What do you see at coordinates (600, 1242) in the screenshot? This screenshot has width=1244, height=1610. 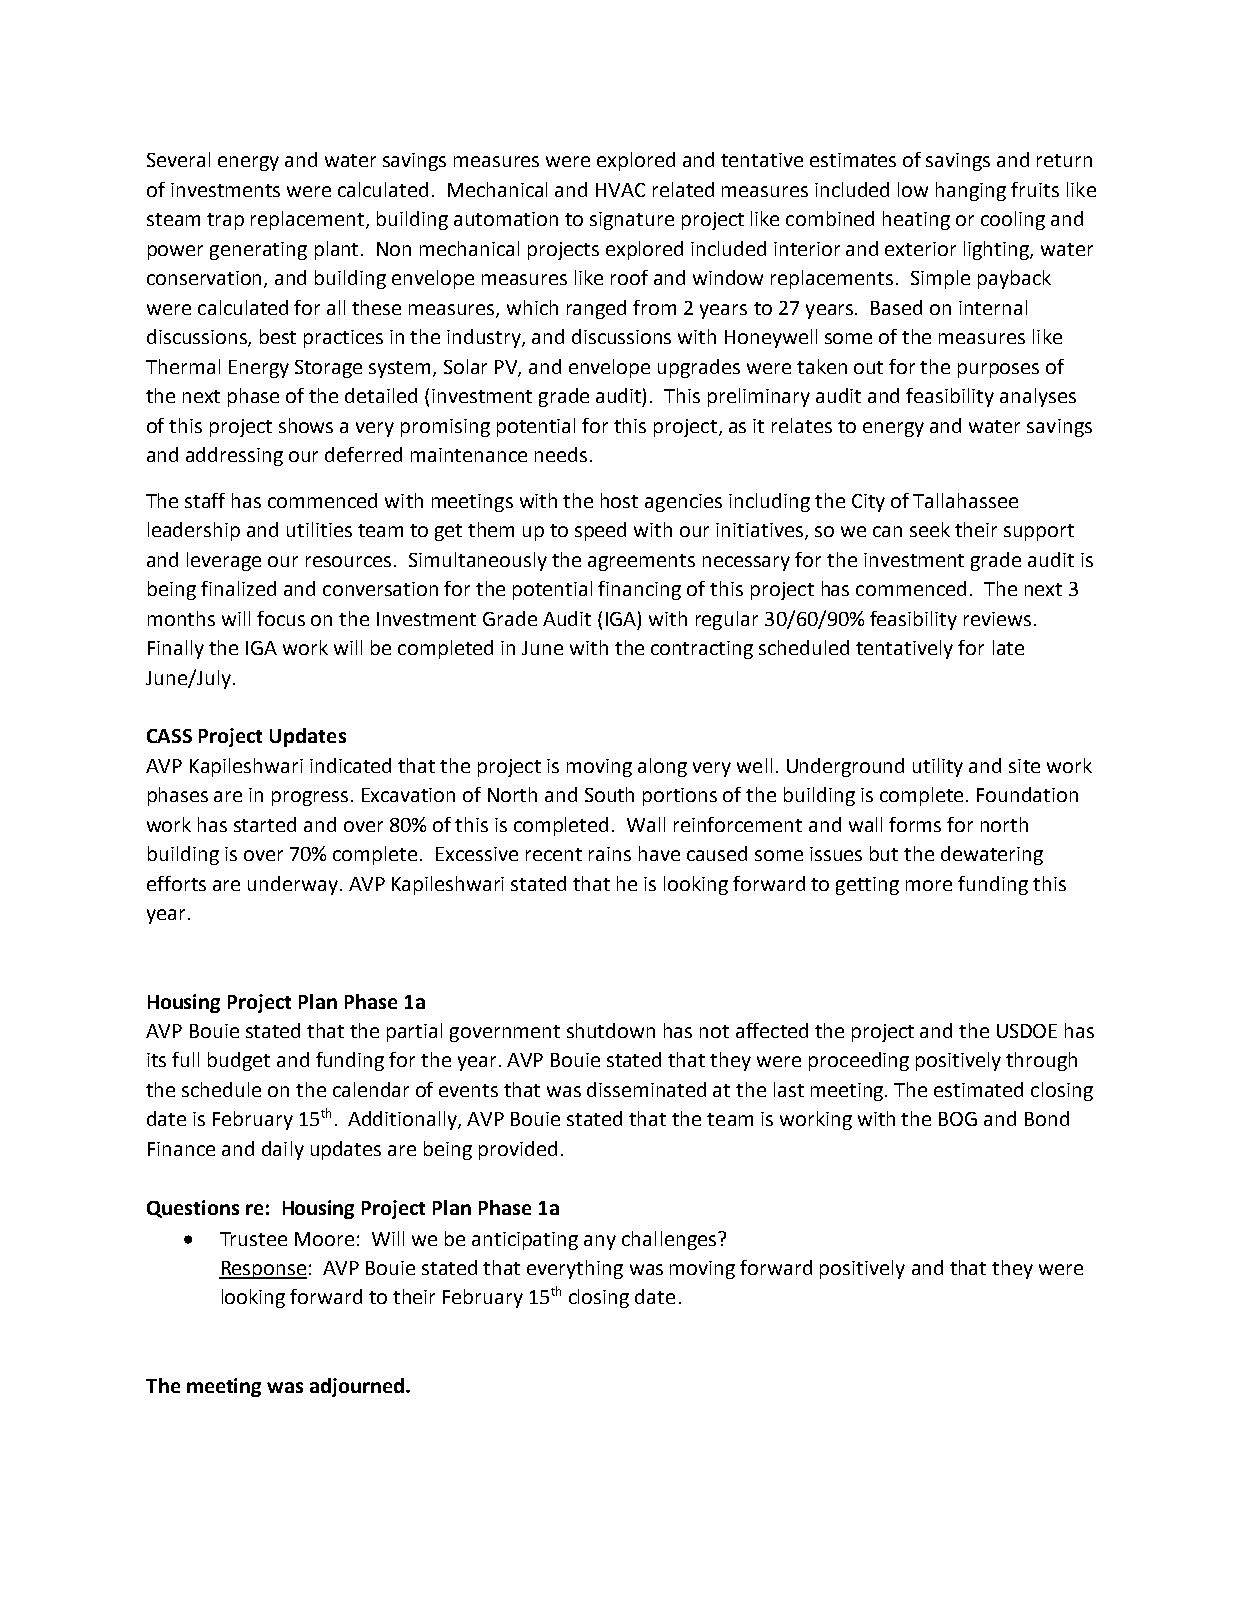 I see `any` at bounding box center [600, 1242].
